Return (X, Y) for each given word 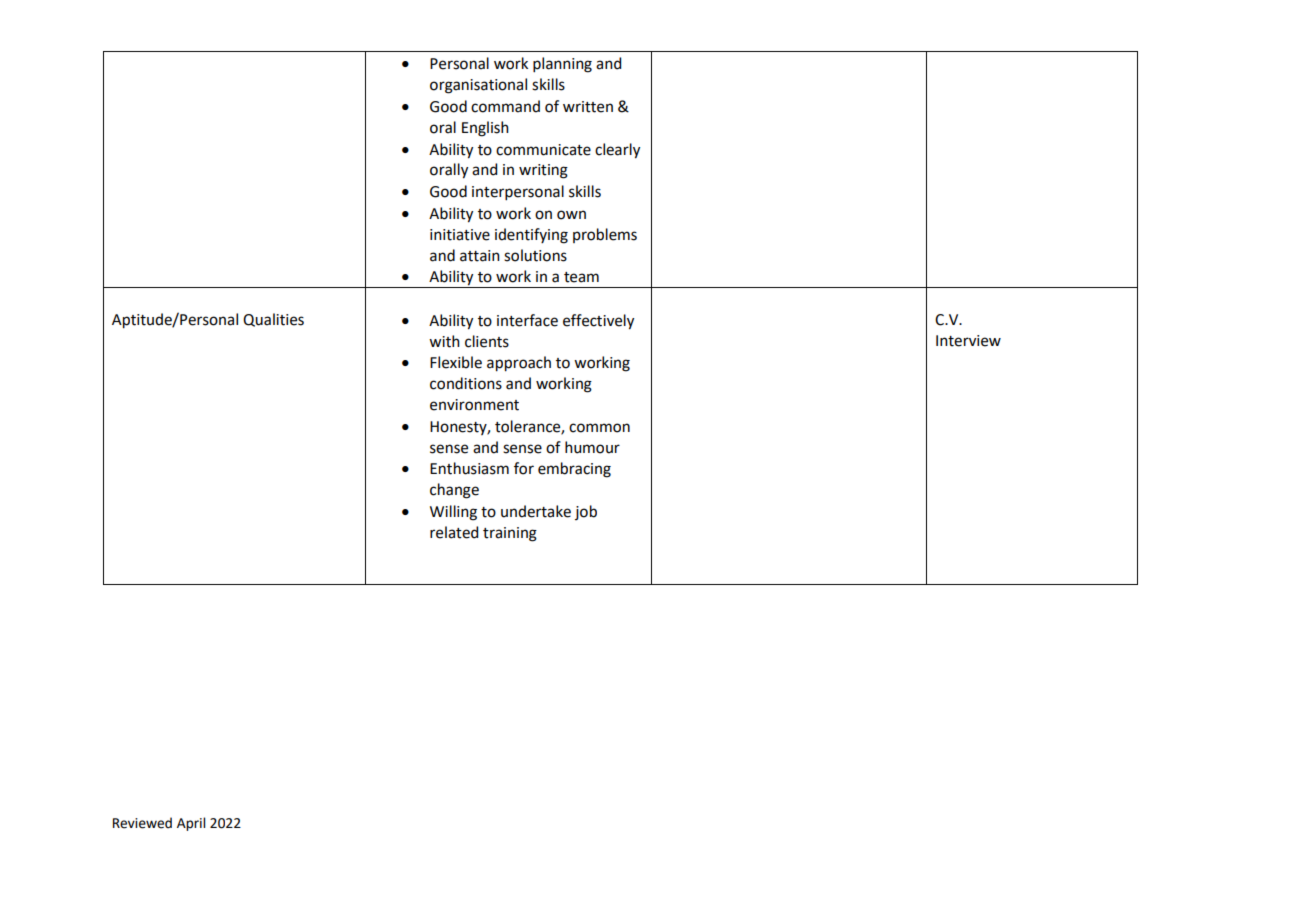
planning (562, 65)
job (586, 512)
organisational (478, 86)
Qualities (273, 320)
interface (527, 320)
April (191, 824)
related (454, 532)
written (588, 107)
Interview (968, 341)
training (510, 534)
